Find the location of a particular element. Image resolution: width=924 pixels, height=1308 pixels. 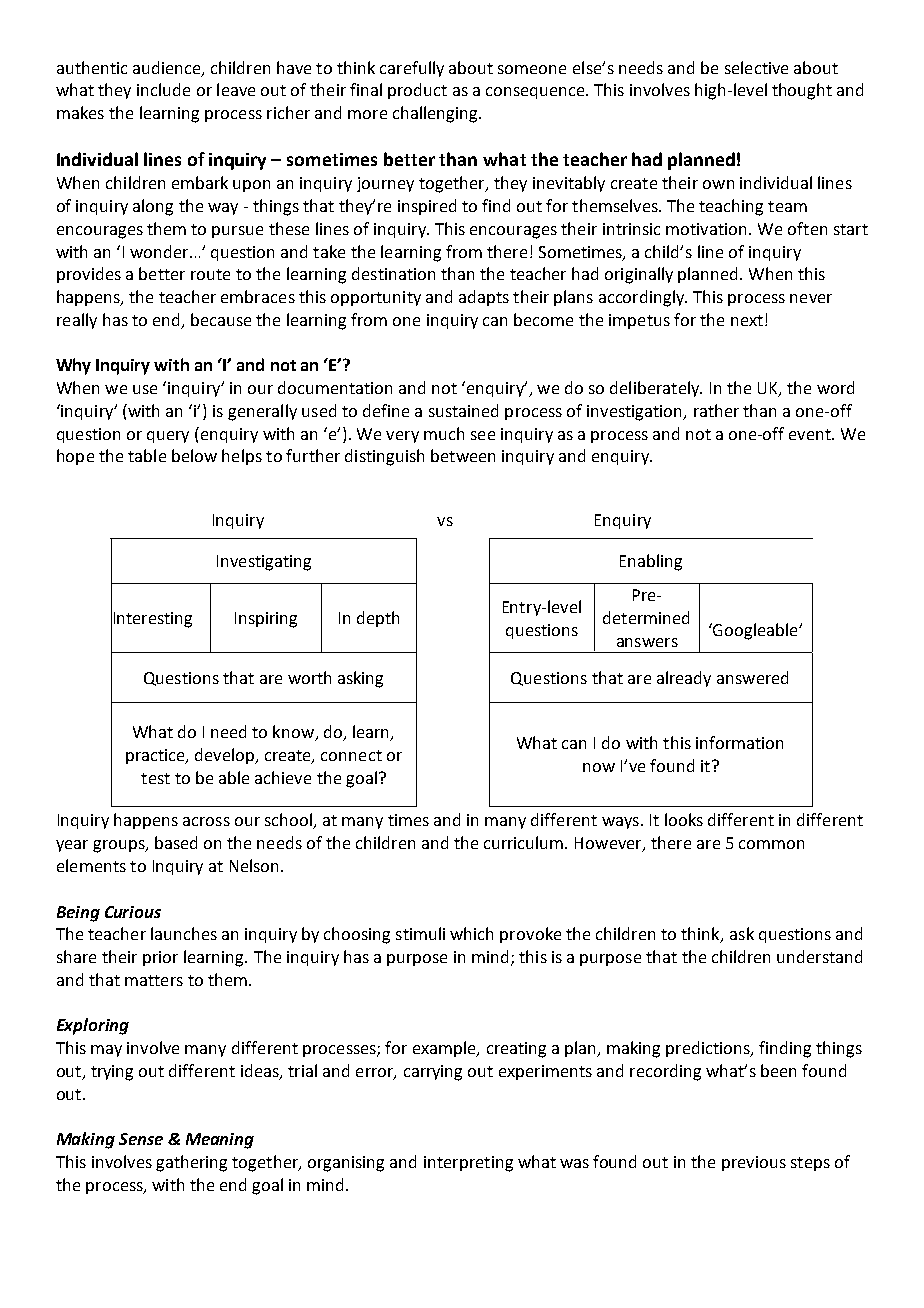

based is located at coordinates (176, 842).
